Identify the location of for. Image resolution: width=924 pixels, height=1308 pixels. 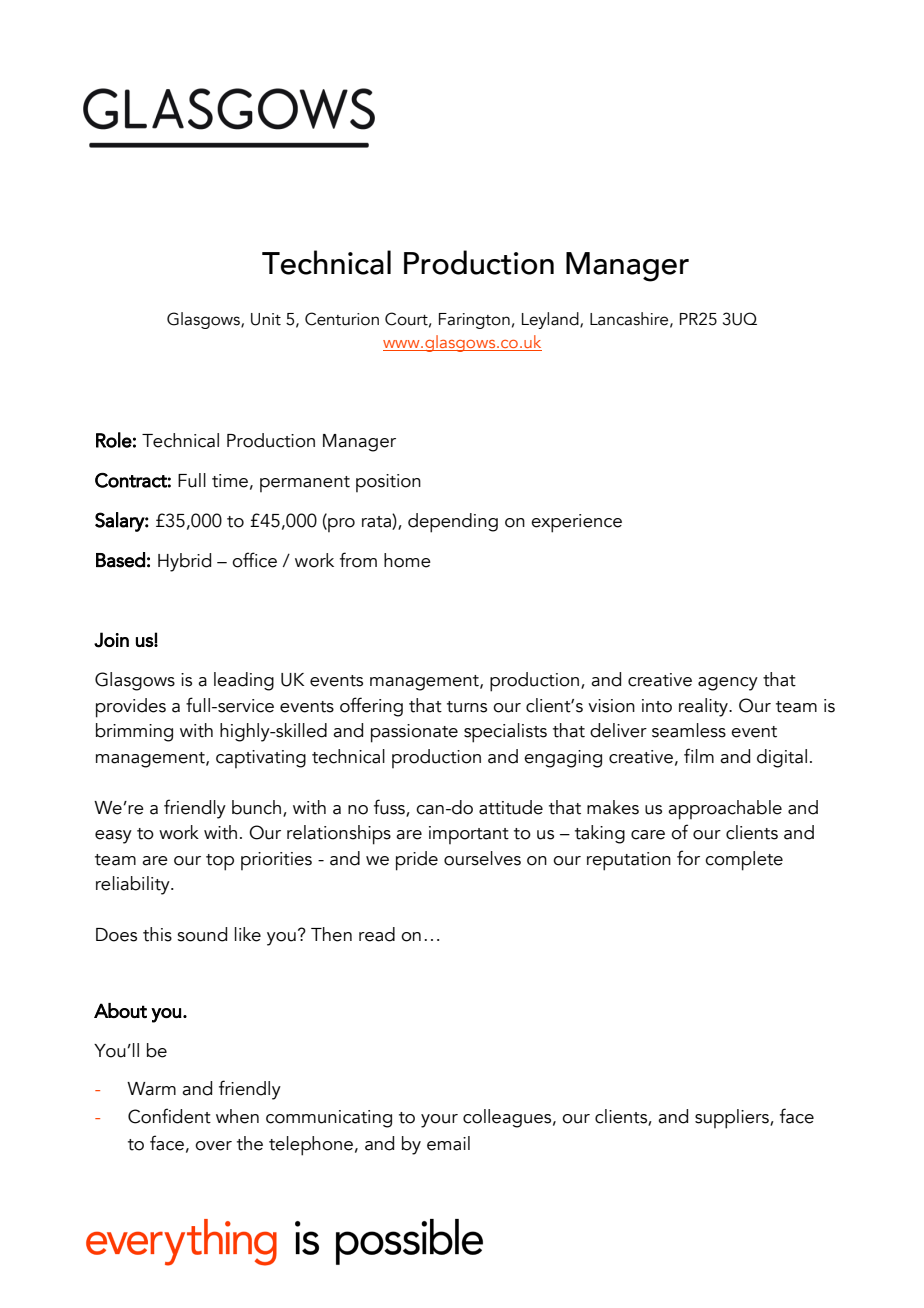
(688, 858).
